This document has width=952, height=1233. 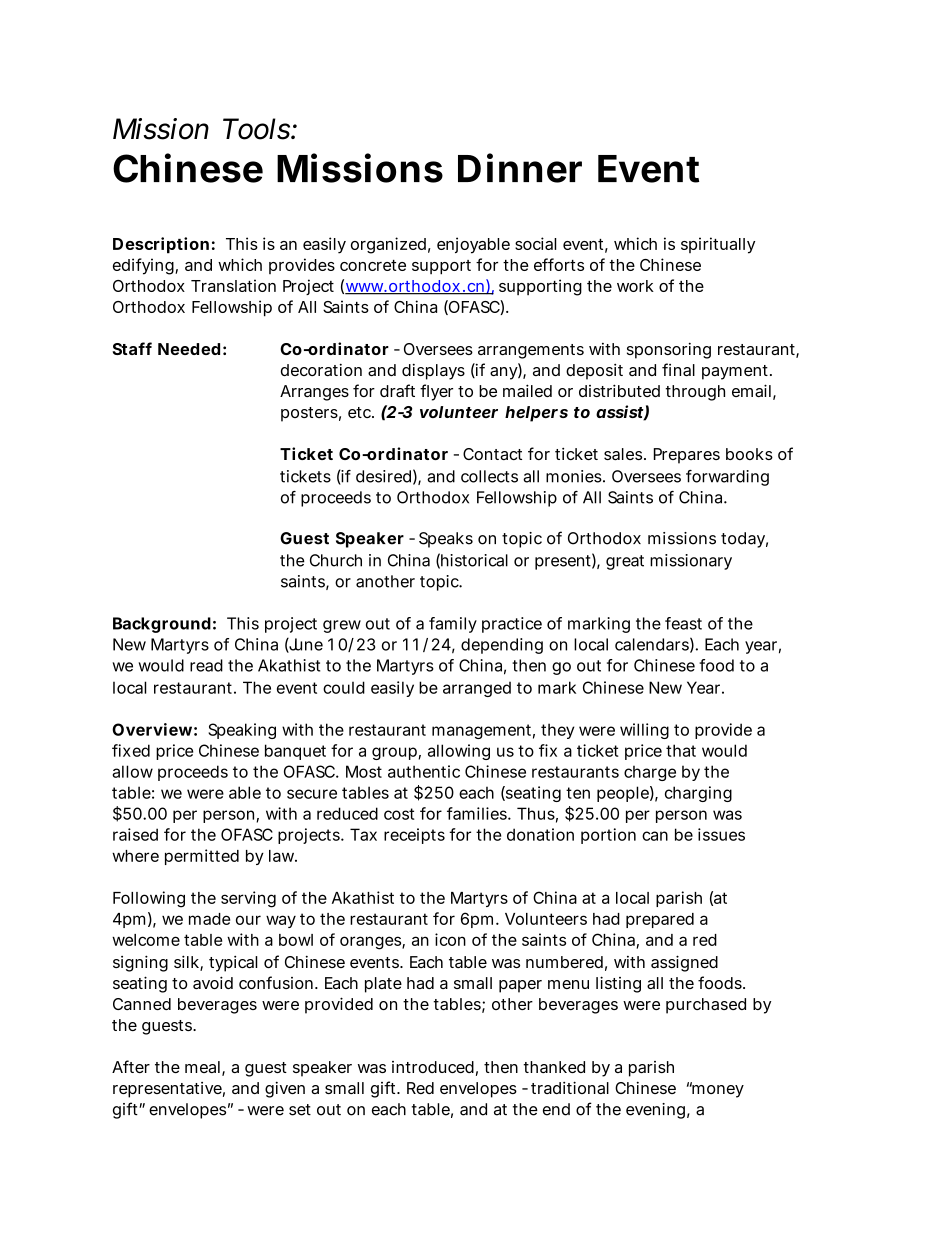 What do you see at coordinates (718, 245) in the document?
I see `spiritually` at bounding box center [718, 245].
